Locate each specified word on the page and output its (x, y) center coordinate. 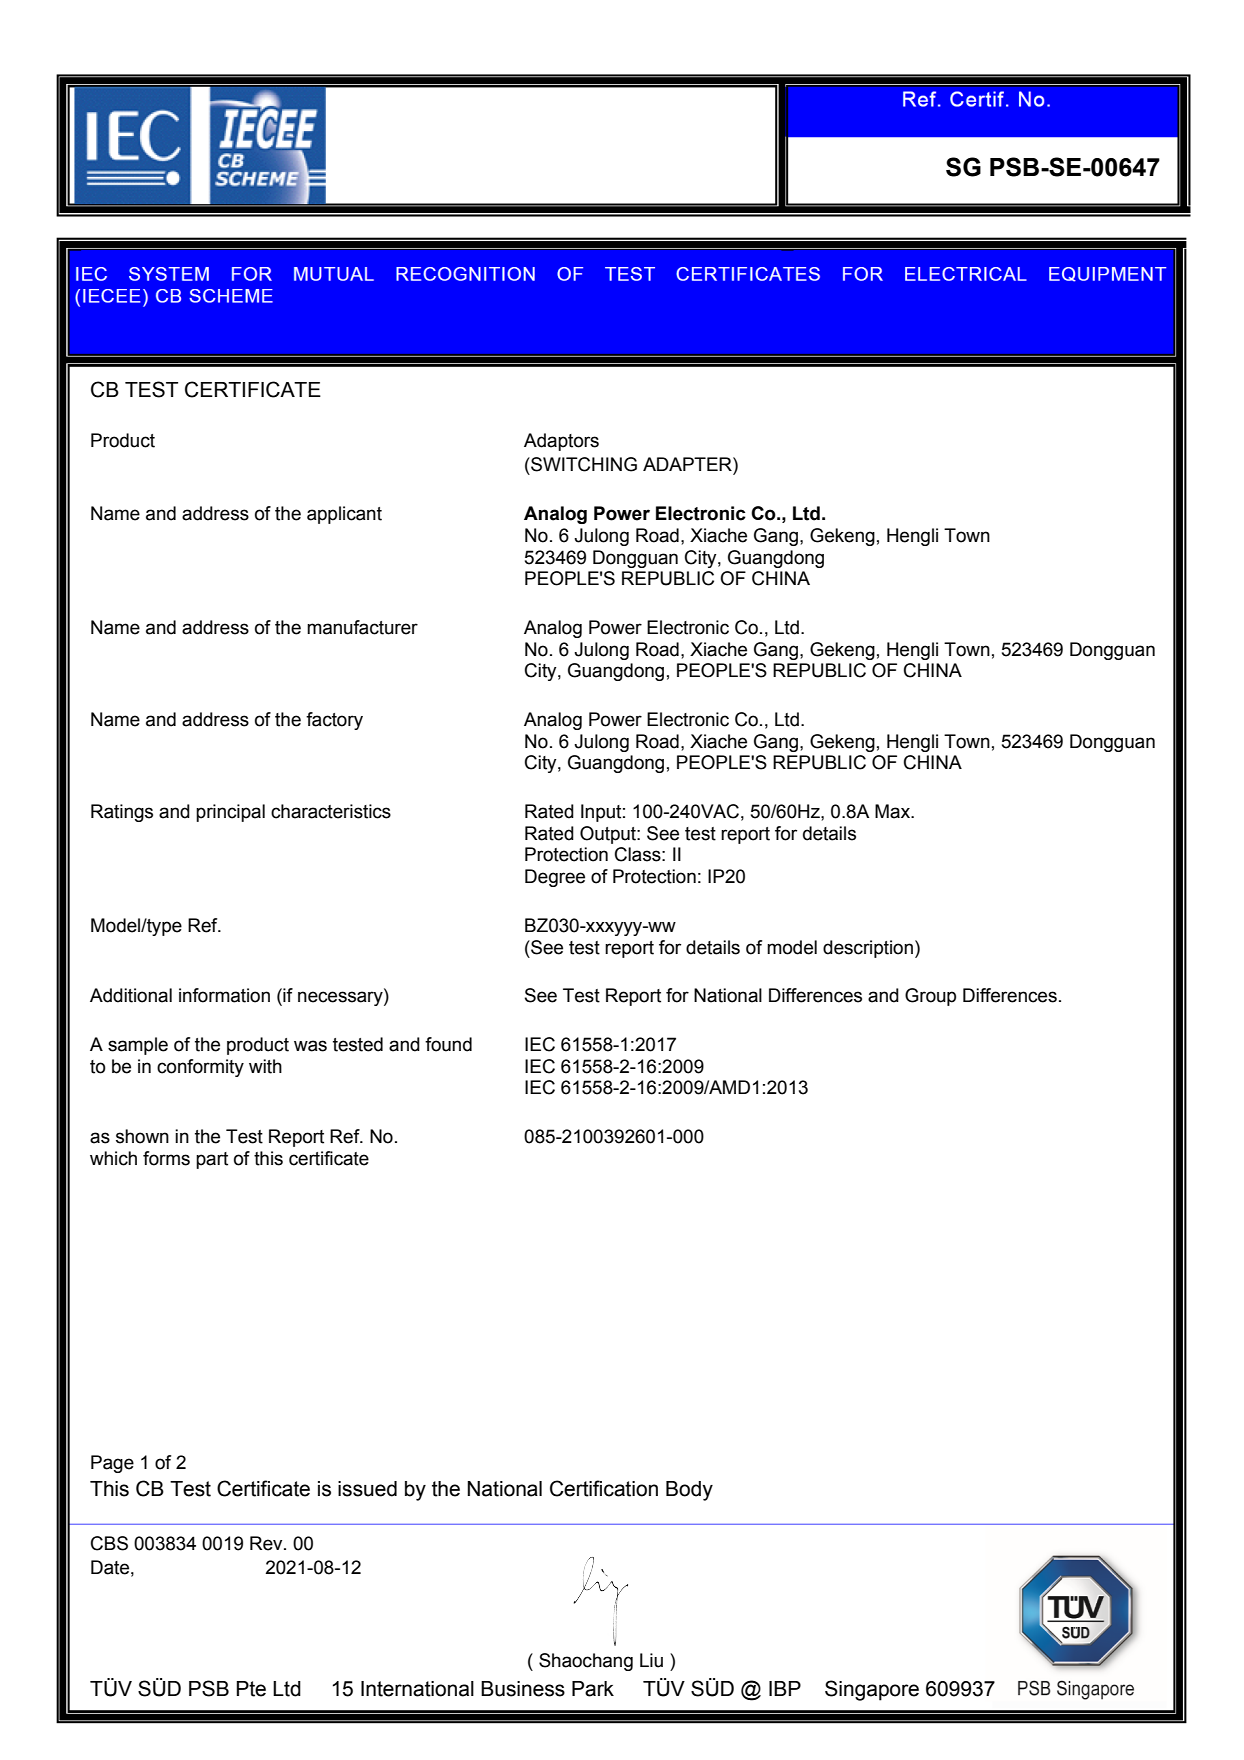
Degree (555, 878)
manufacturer (362, 627)
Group (930, 997)
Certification (604, 1488)
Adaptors (561, 442)
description (868, 949)
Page (112, 1464)
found (448, 1044)
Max (893, 811)
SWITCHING (583, 464)
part (212, 1160)
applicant (344, 515)
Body (689, 1491)
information (224, 995)
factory (334, 721)
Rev (267, 1543)
